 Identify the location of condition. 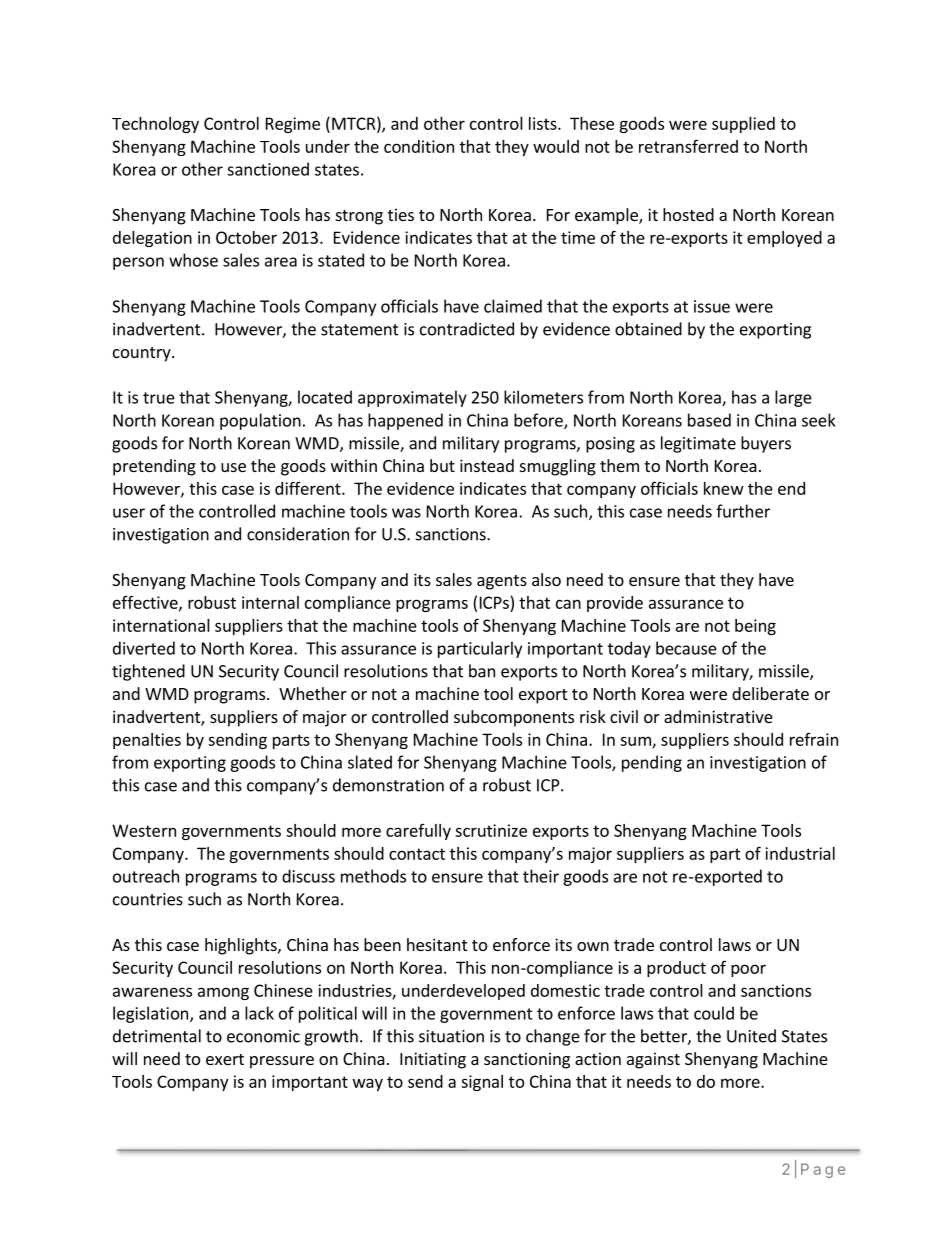
(419, 146).
